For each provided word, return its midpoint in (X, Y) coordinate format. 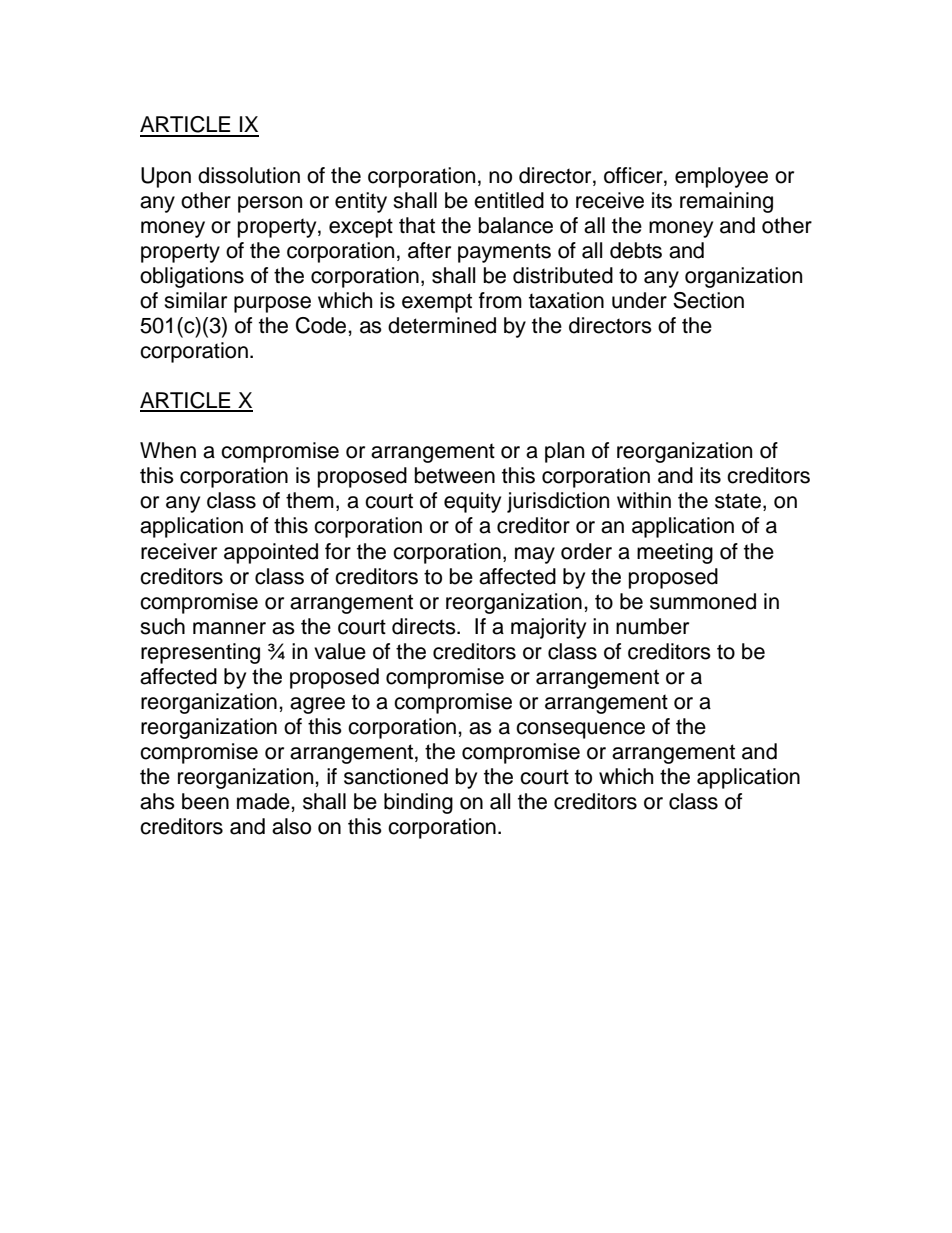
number (652, 626)
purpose (272, 304)
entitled (509, 200)
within (644, 500)
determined (442, 325)
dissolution (249, 175)
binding (418, 803)
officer (634, 175)
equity (472, 502)
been (205, 801)
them (310, 500)
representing (200, 653)
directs (425, 626)
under (639, 300)
